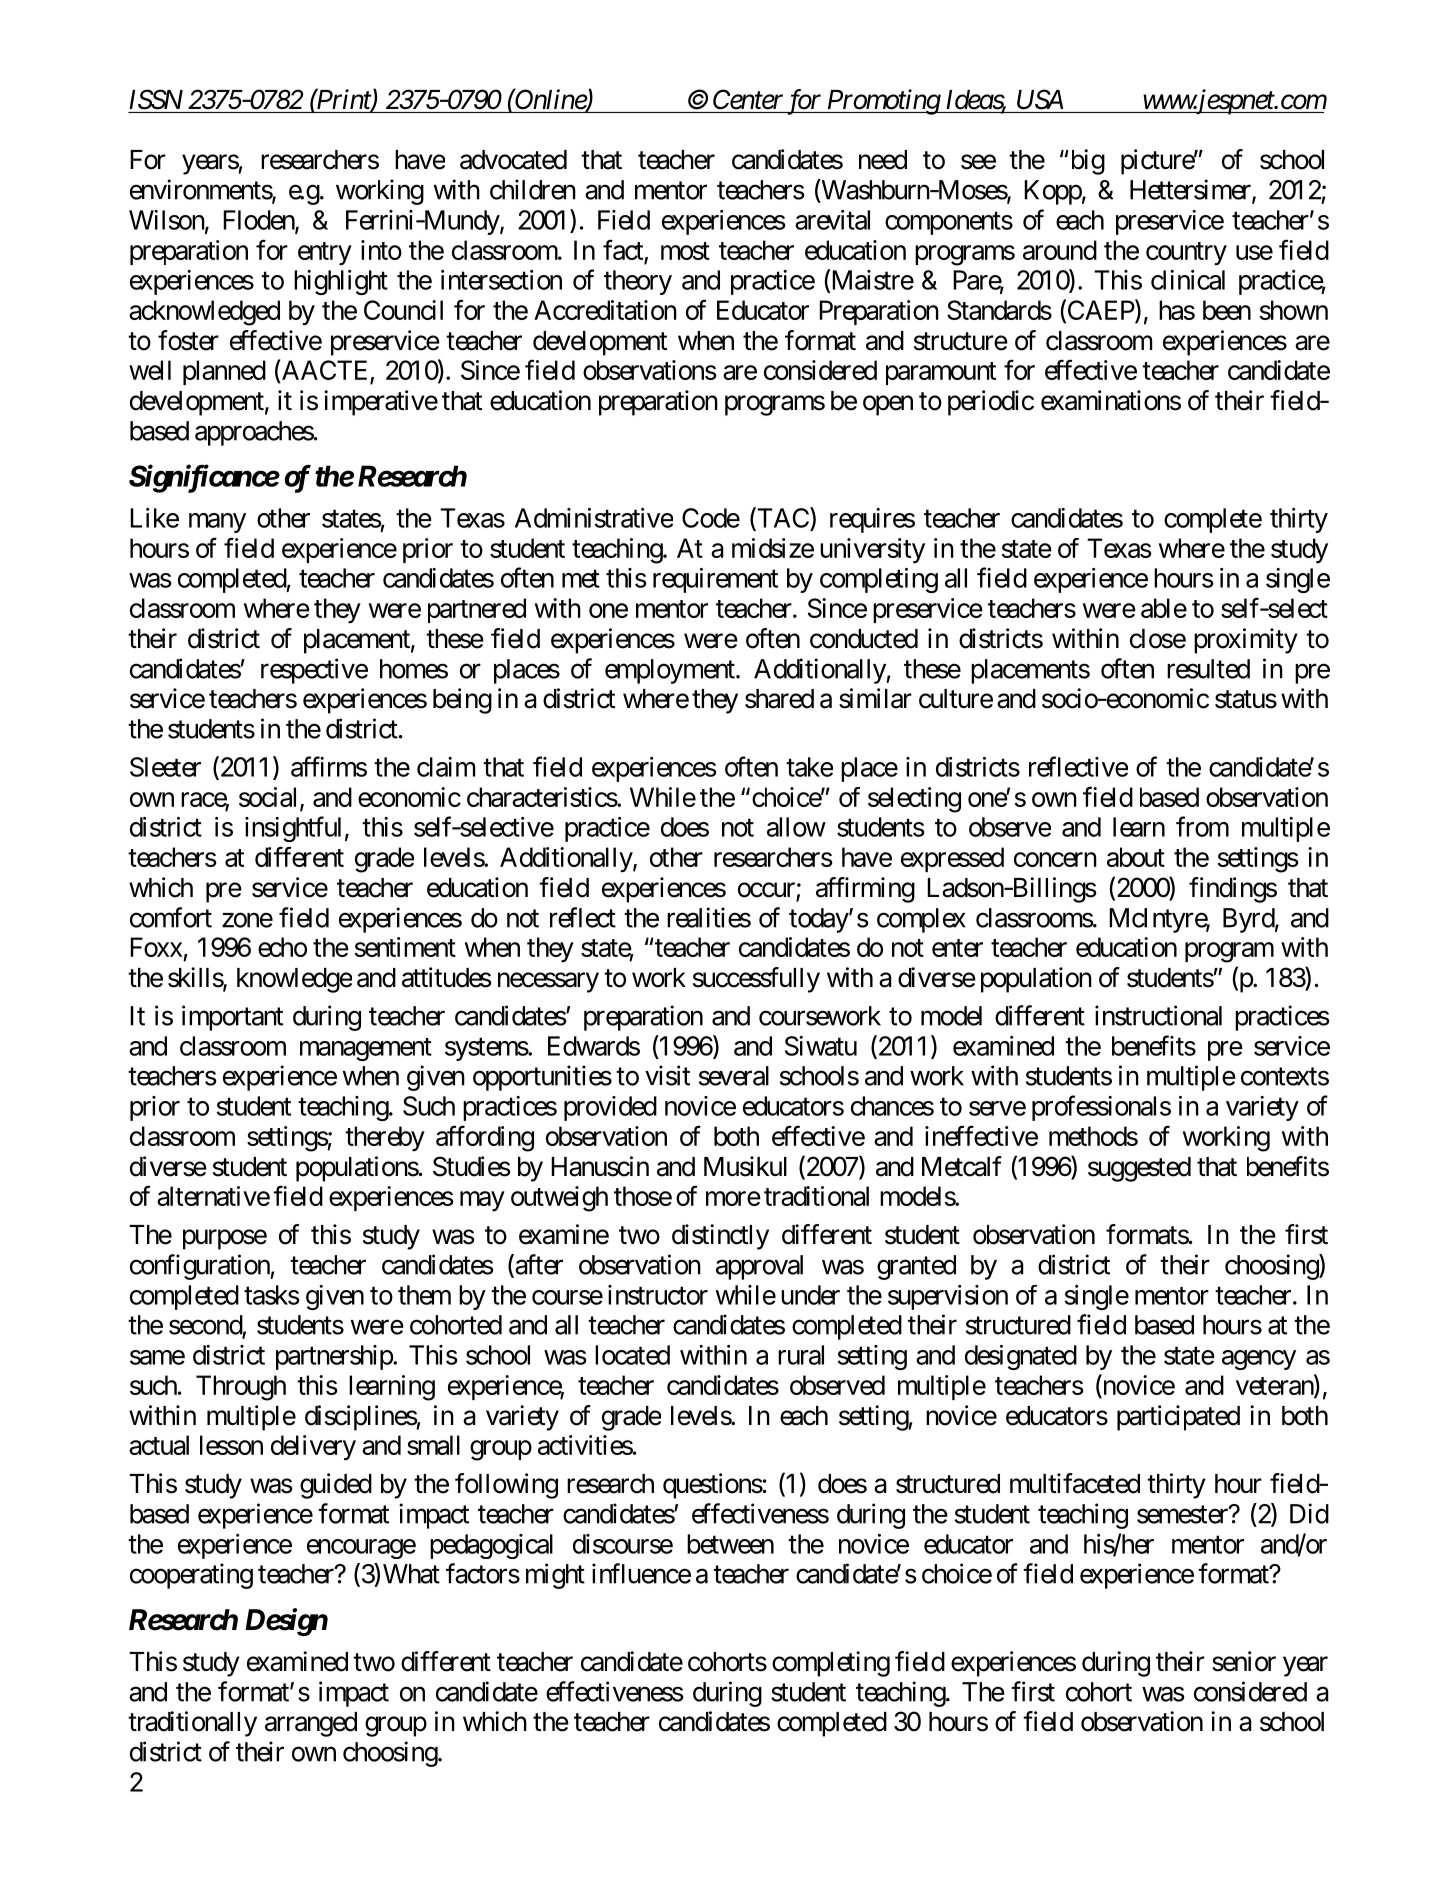  What do you see at coordinates (156, 99) in the screenshot?
I see `ISSN` at bounding box center [156, 99].
